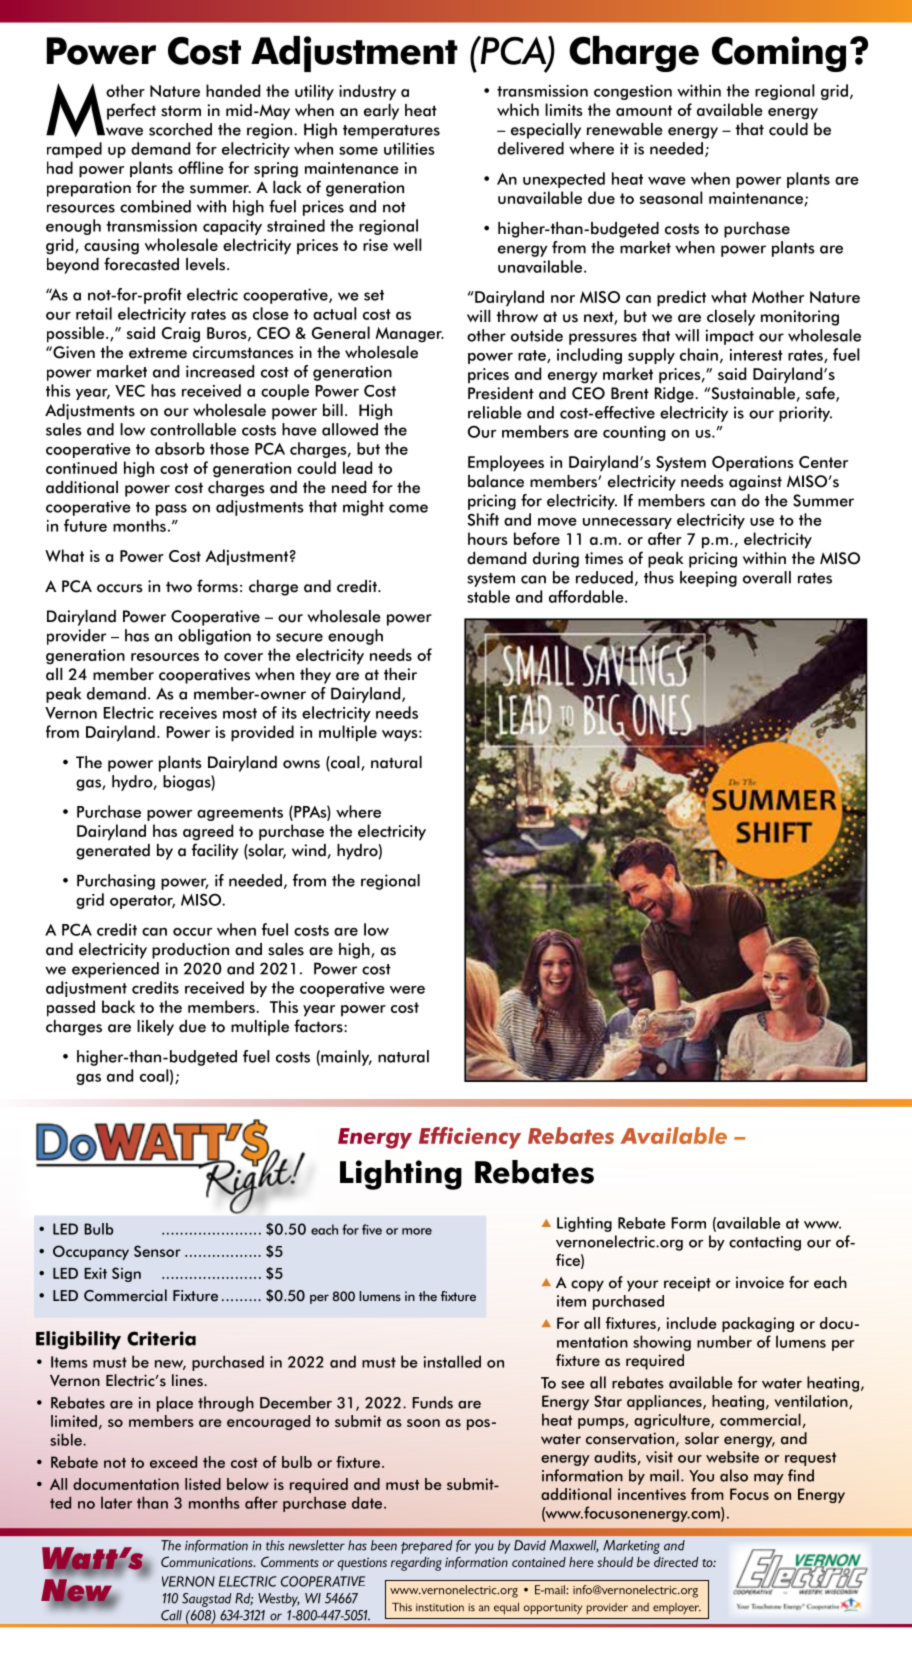 Image resolution: width=912 pixels, height=1673 pixels. I want to click on Call, so click(171, 1615).
